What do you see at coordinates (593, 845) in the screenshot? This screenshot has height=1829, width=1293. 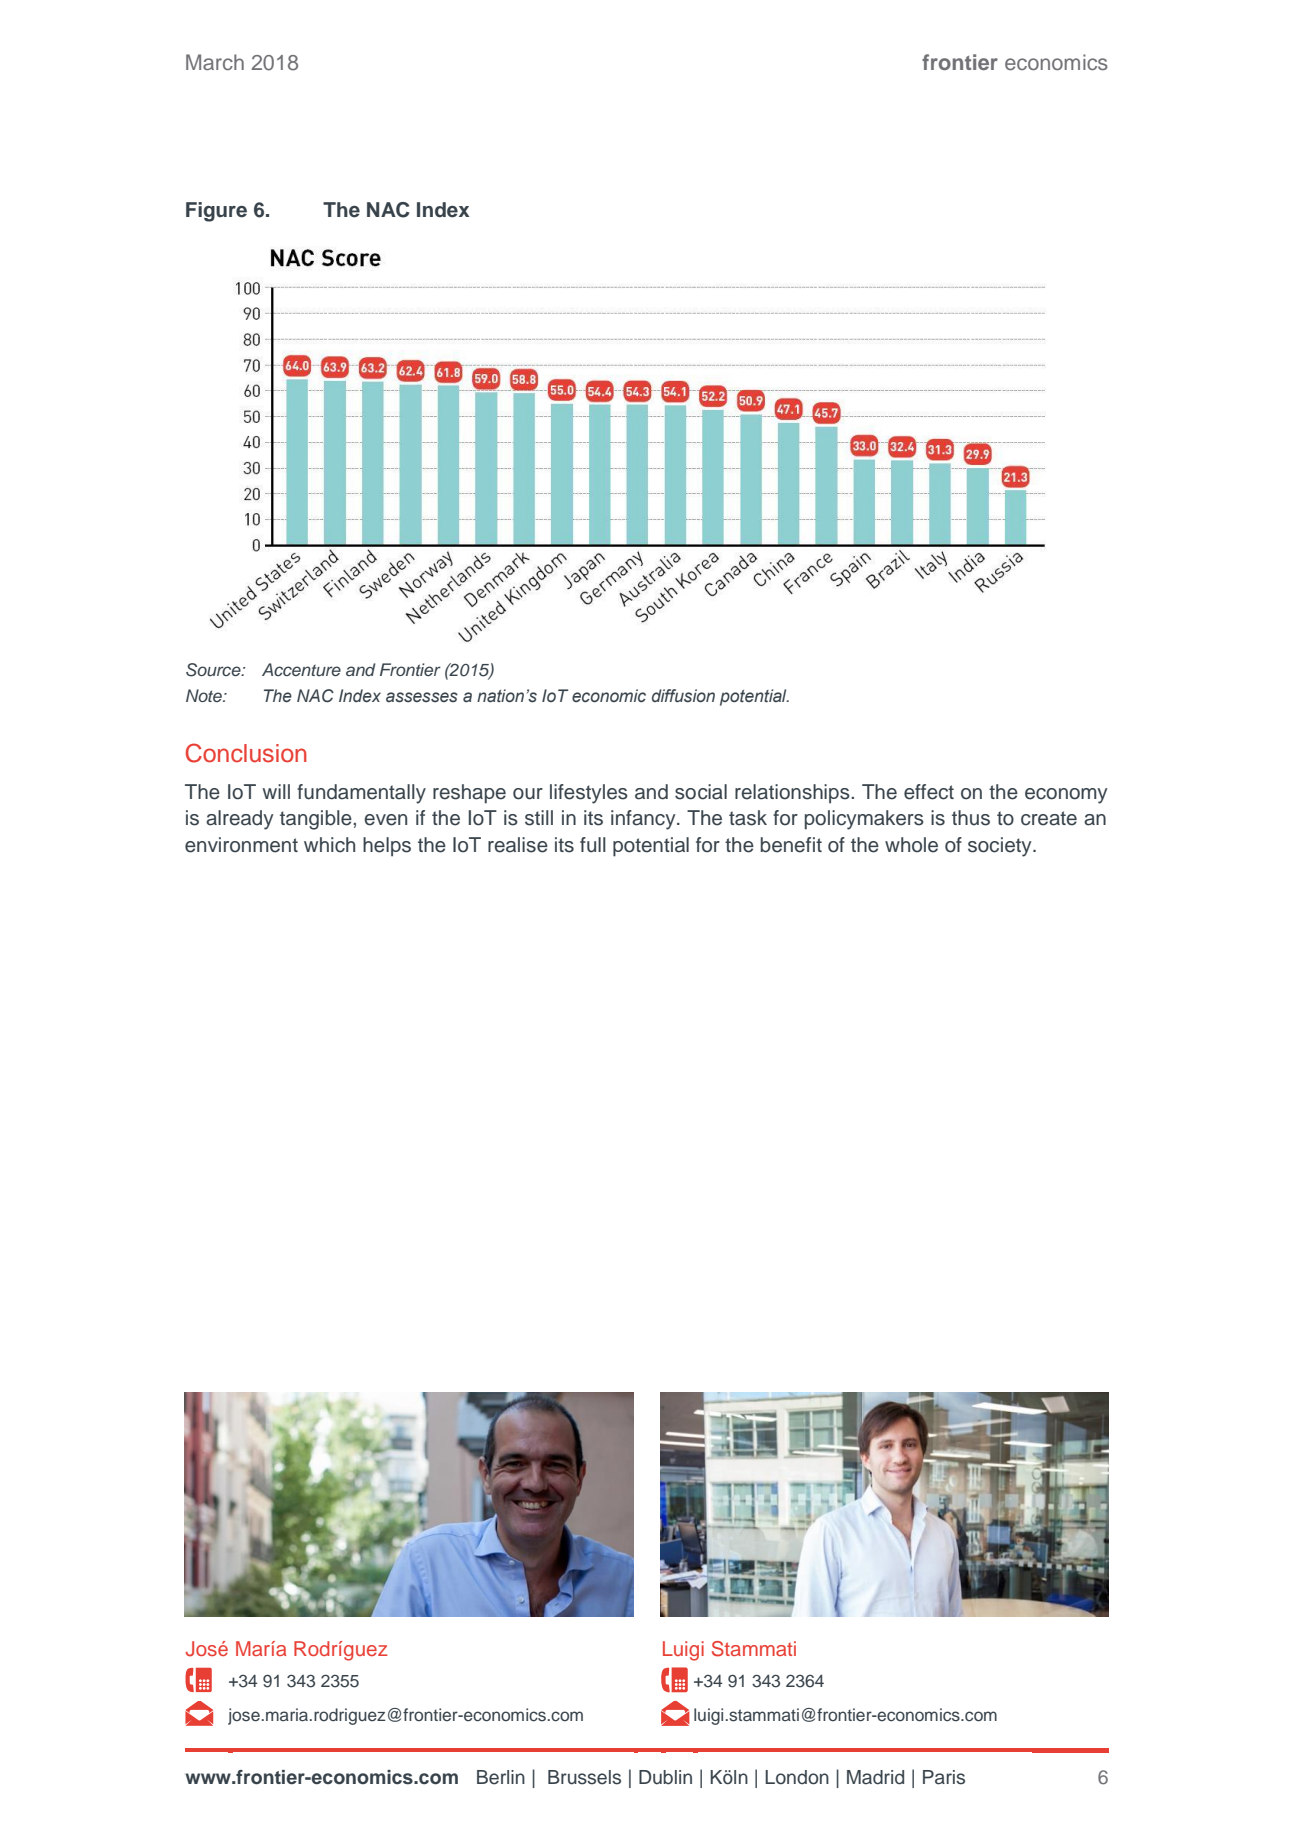 I see `full` at bounding box center [593, 845].
